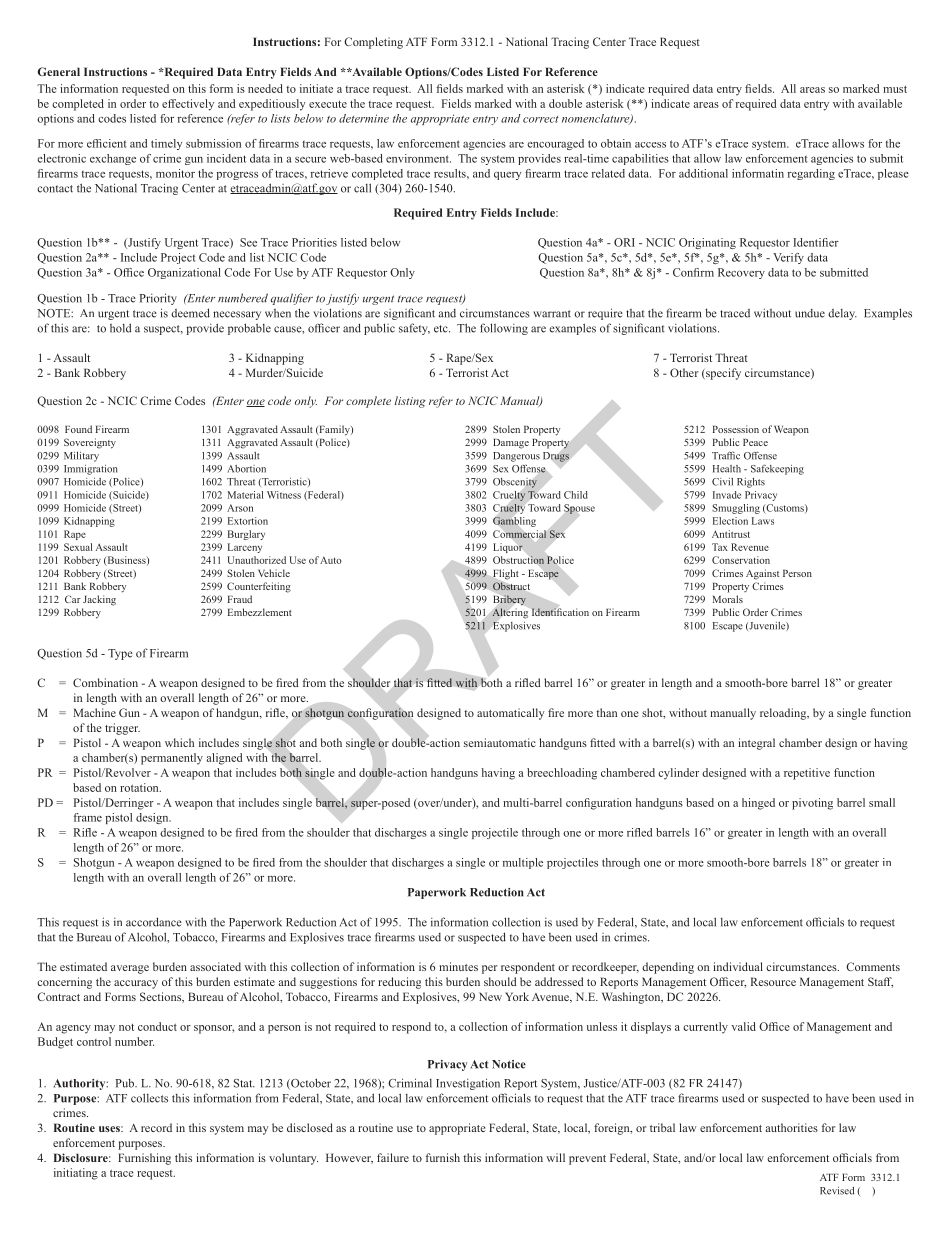  I want to click on accordance, so click(154, 922).
